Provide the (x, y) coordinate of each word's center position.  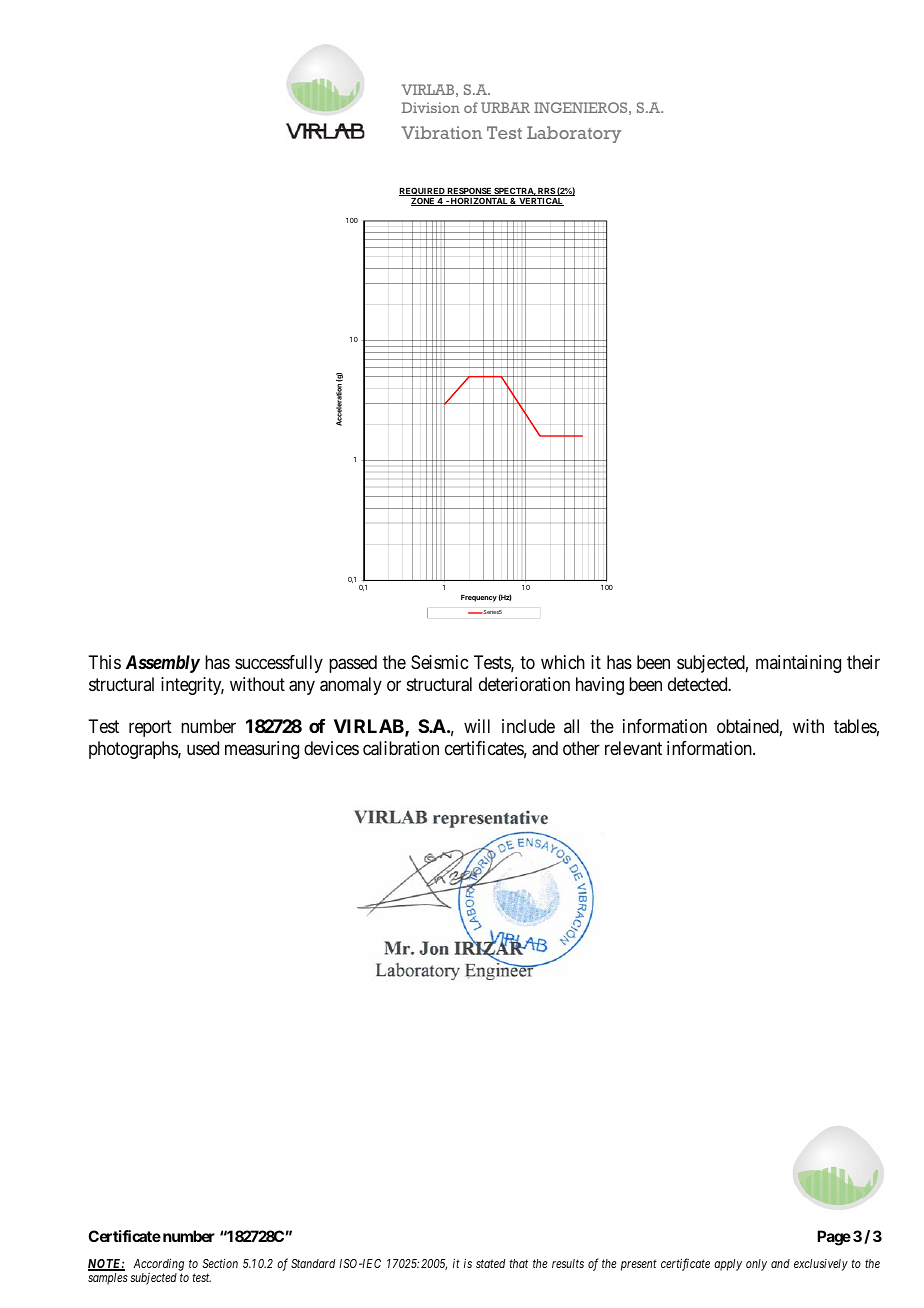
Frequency (479, 598)
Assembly (163, 664)
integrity (192, 686)
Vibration (441, 132)
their (863, 662)
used (203, 748)
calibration (401, 748)
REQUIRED (423, 191)
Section (220, 1263)
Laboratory (574, 134)
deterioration (524, 684)
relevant (633, 748)
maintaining (798, 664)
